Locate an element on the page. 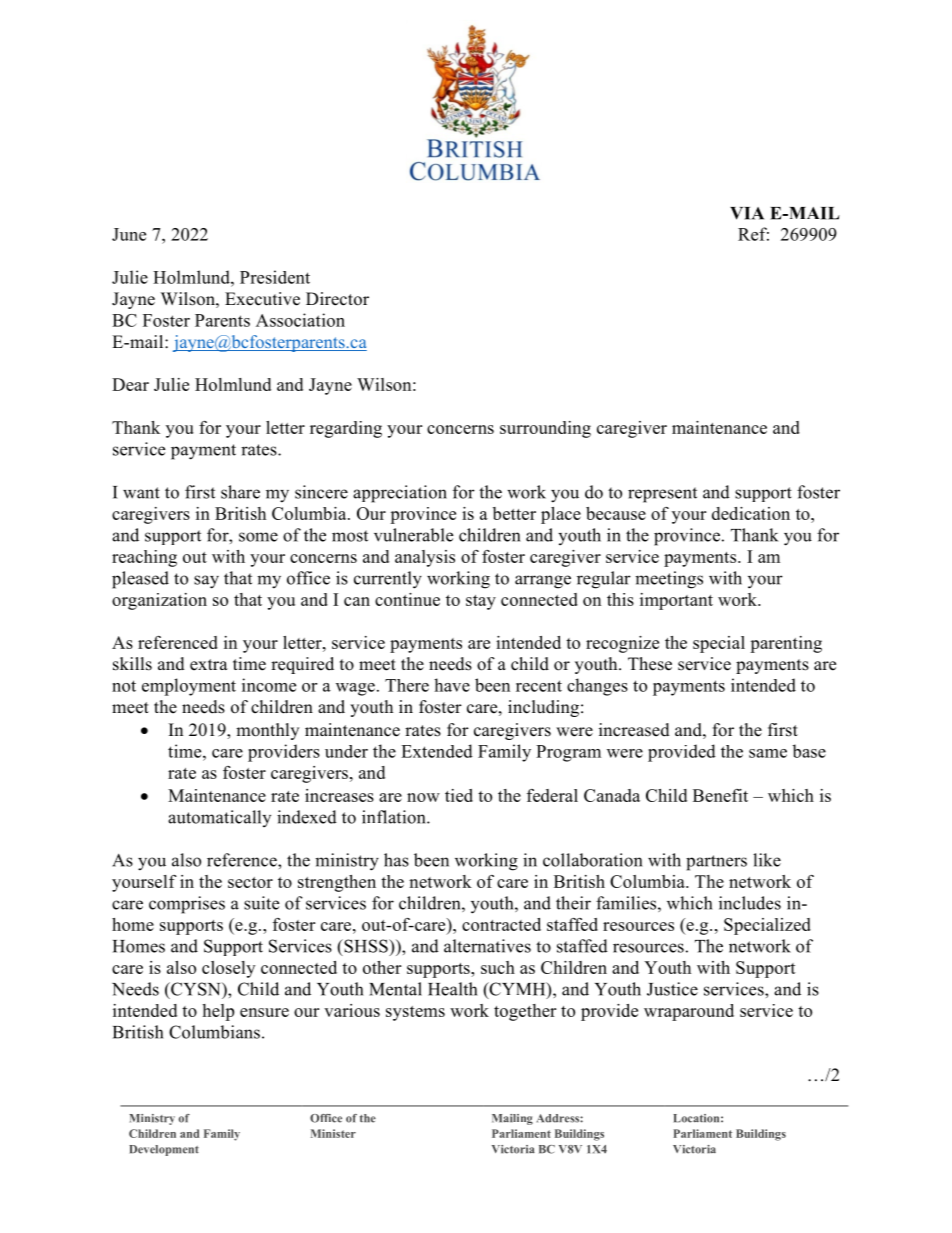 Image resolution: width=952 pixels, height=1233 pixels. Benefit is located at coordinates (720, 795).
